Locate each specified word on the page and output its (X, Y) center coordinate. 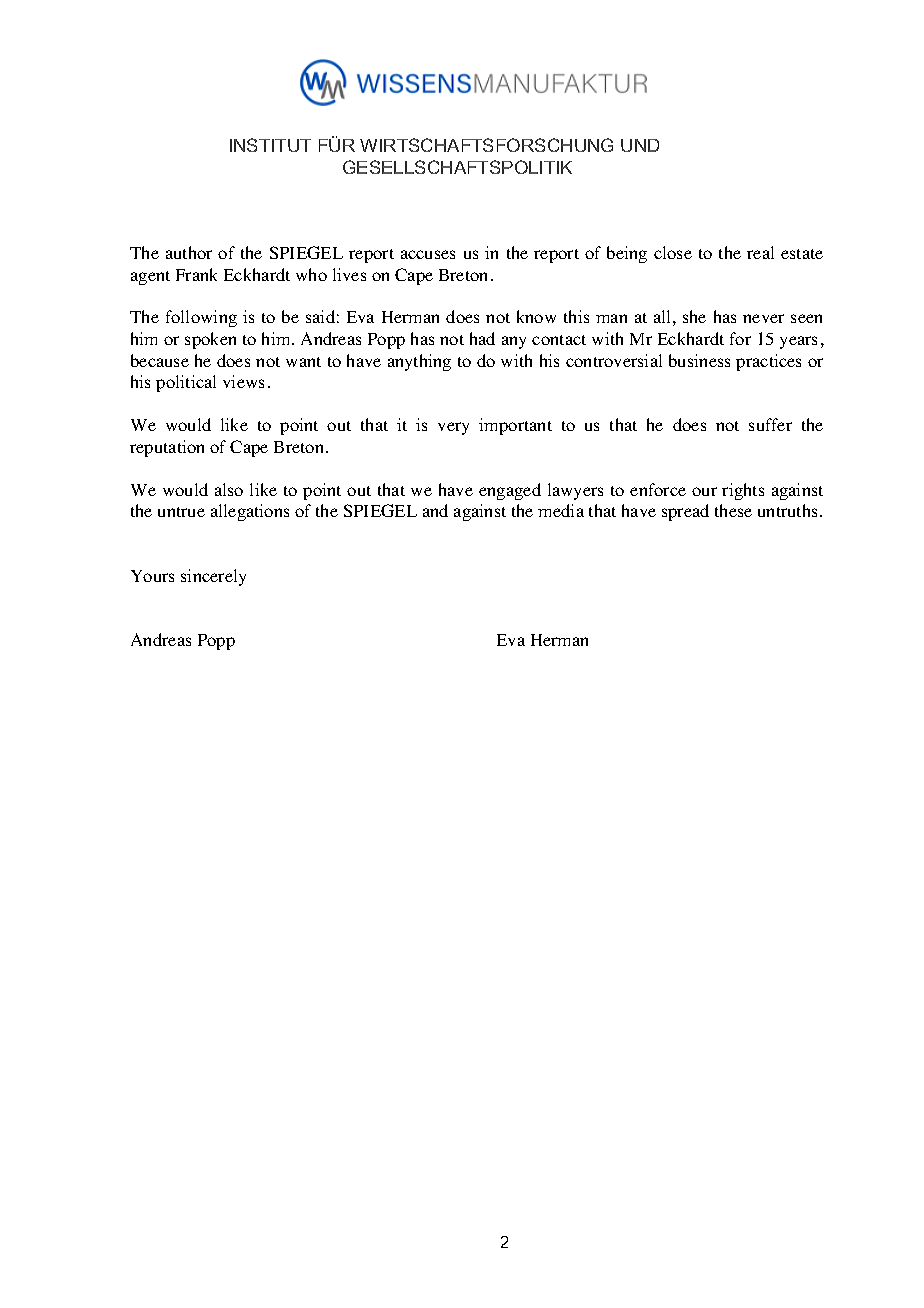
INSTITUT (270, 145)
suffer (770, 424)
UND (640, 145)
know (536, 316)
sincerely (213, 577)
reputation (167, 448)
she (694, 316)
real (760, 252)
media (561, 510)
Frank (196, 274)
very (453, 428)
